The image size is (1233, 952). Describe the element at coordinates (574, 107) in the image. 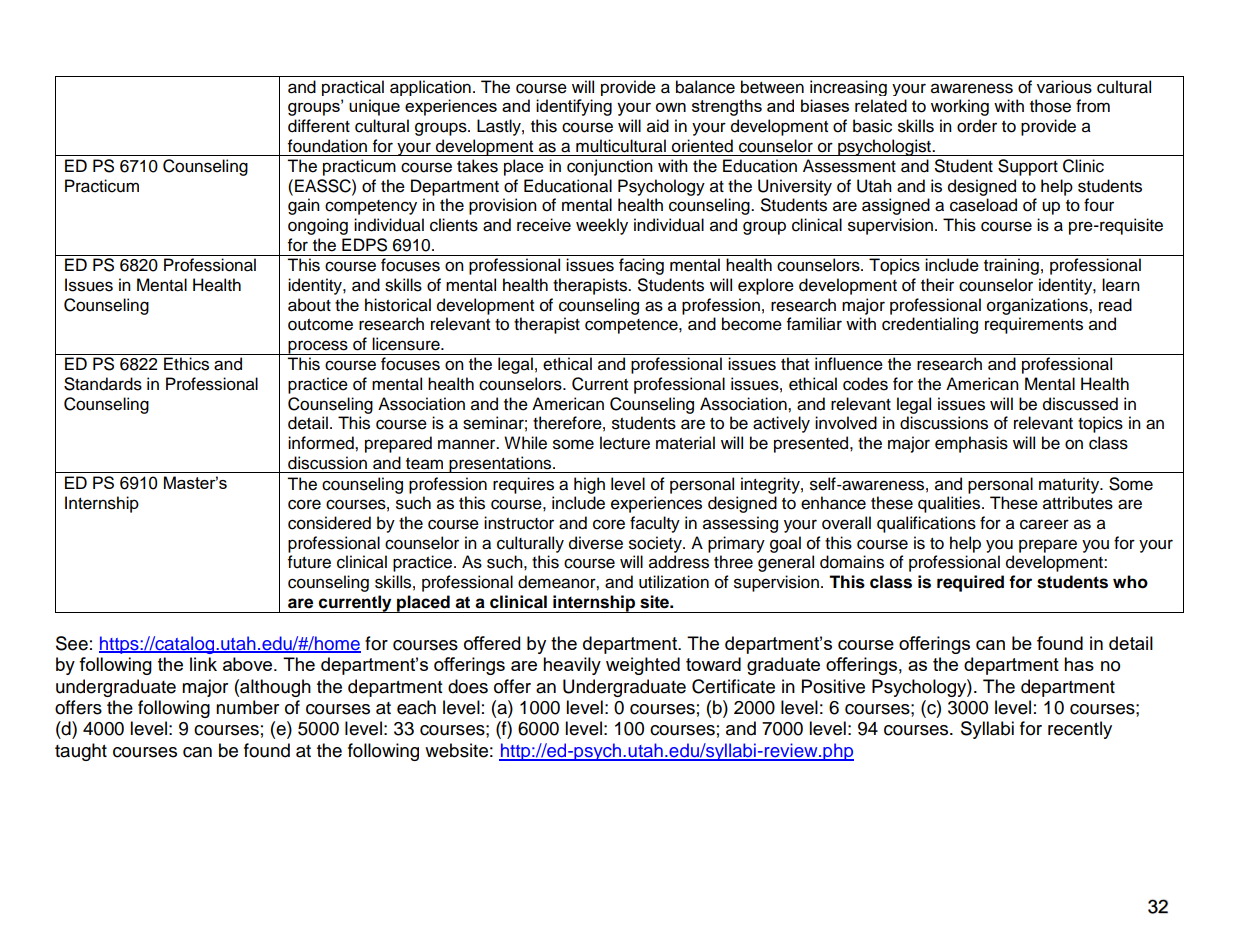

I see `identifying` at that location.
